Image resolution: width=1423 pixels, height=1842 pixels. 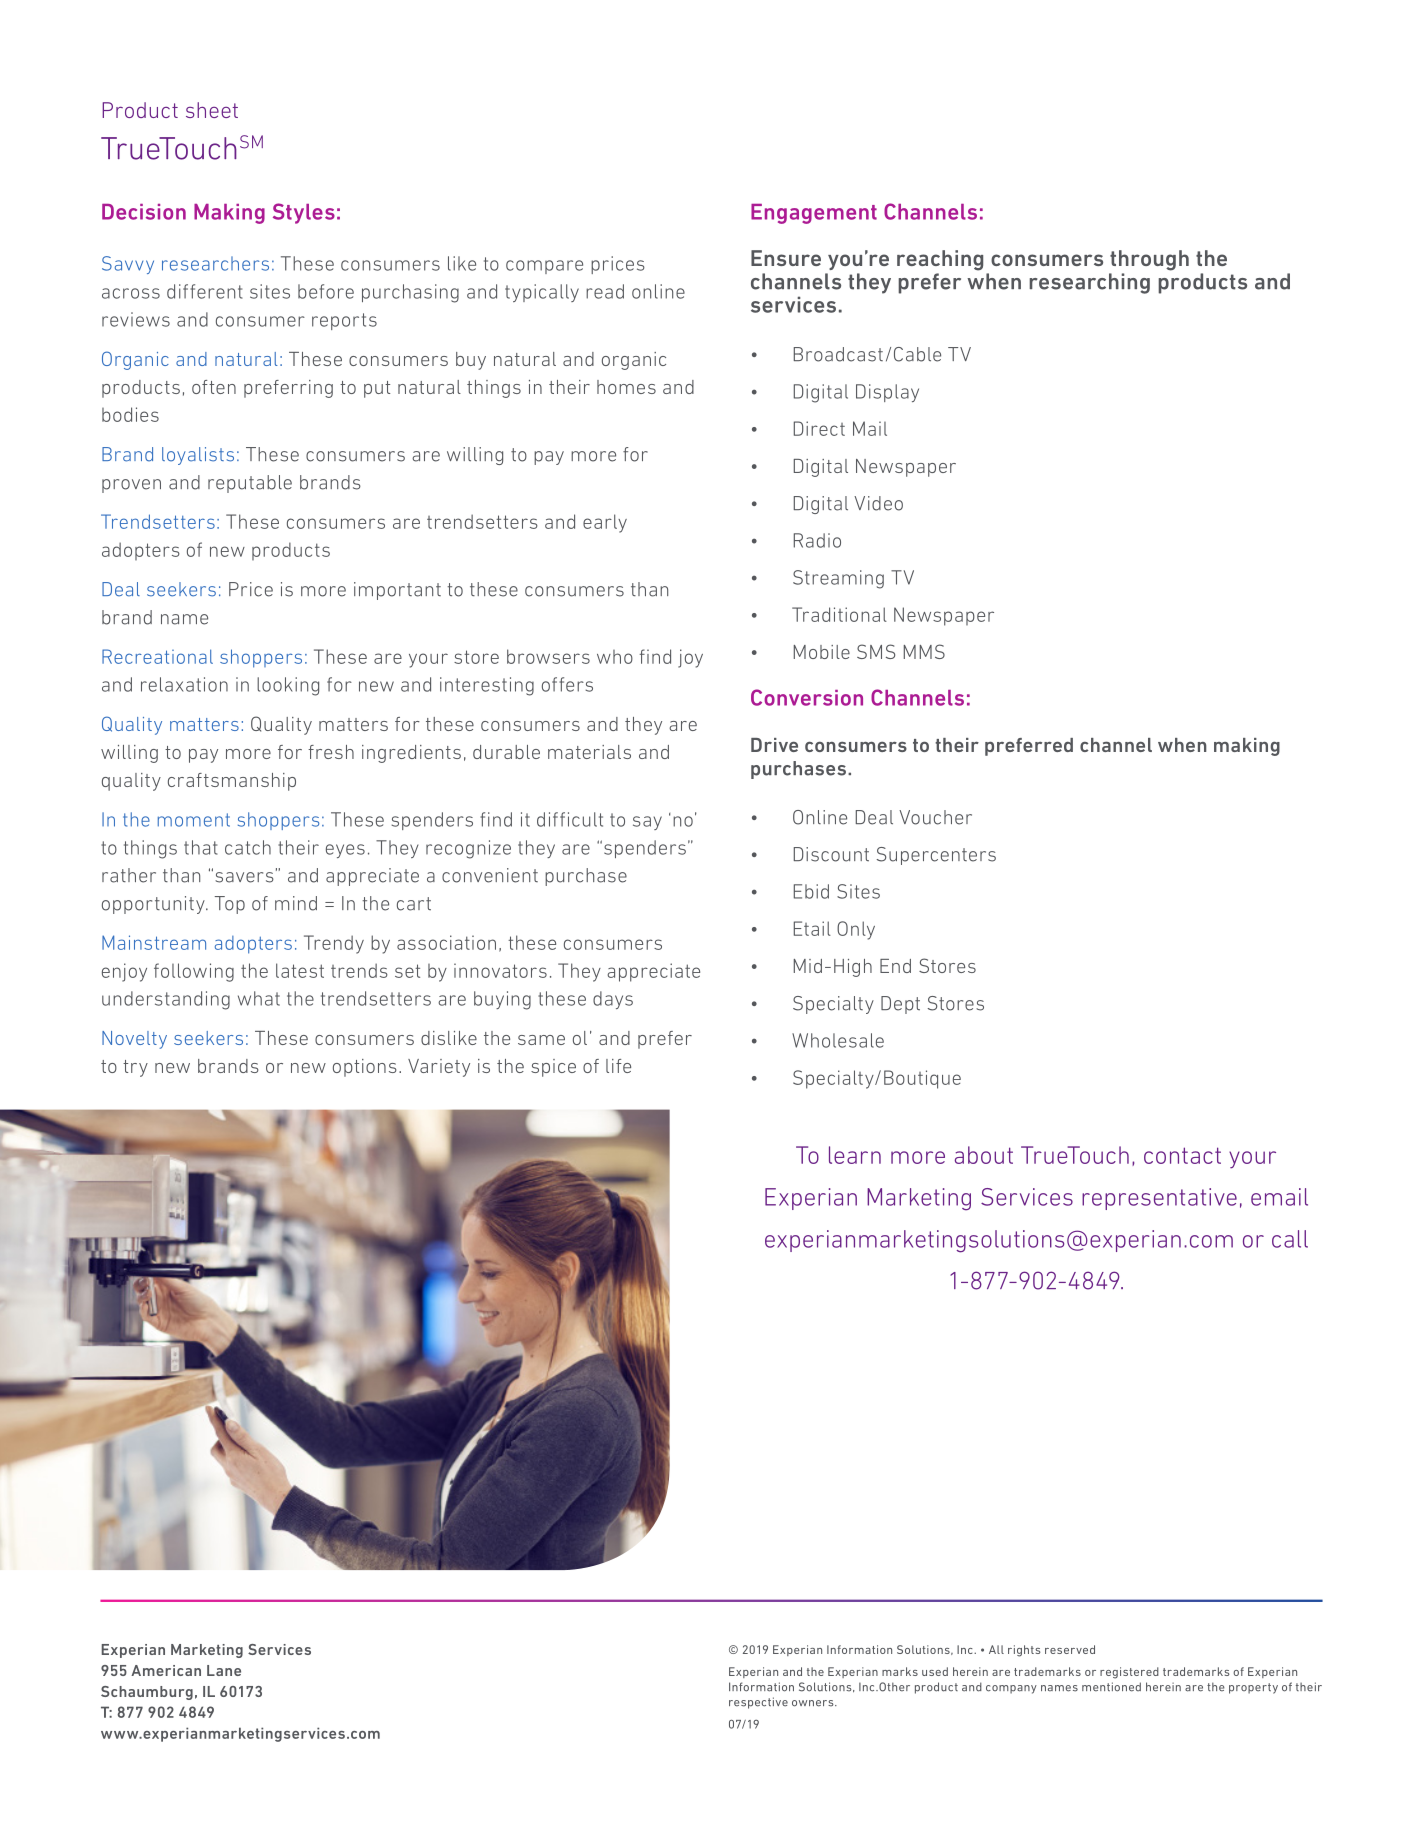 I want to click on Supercenters, so click(x=936, y=856).
